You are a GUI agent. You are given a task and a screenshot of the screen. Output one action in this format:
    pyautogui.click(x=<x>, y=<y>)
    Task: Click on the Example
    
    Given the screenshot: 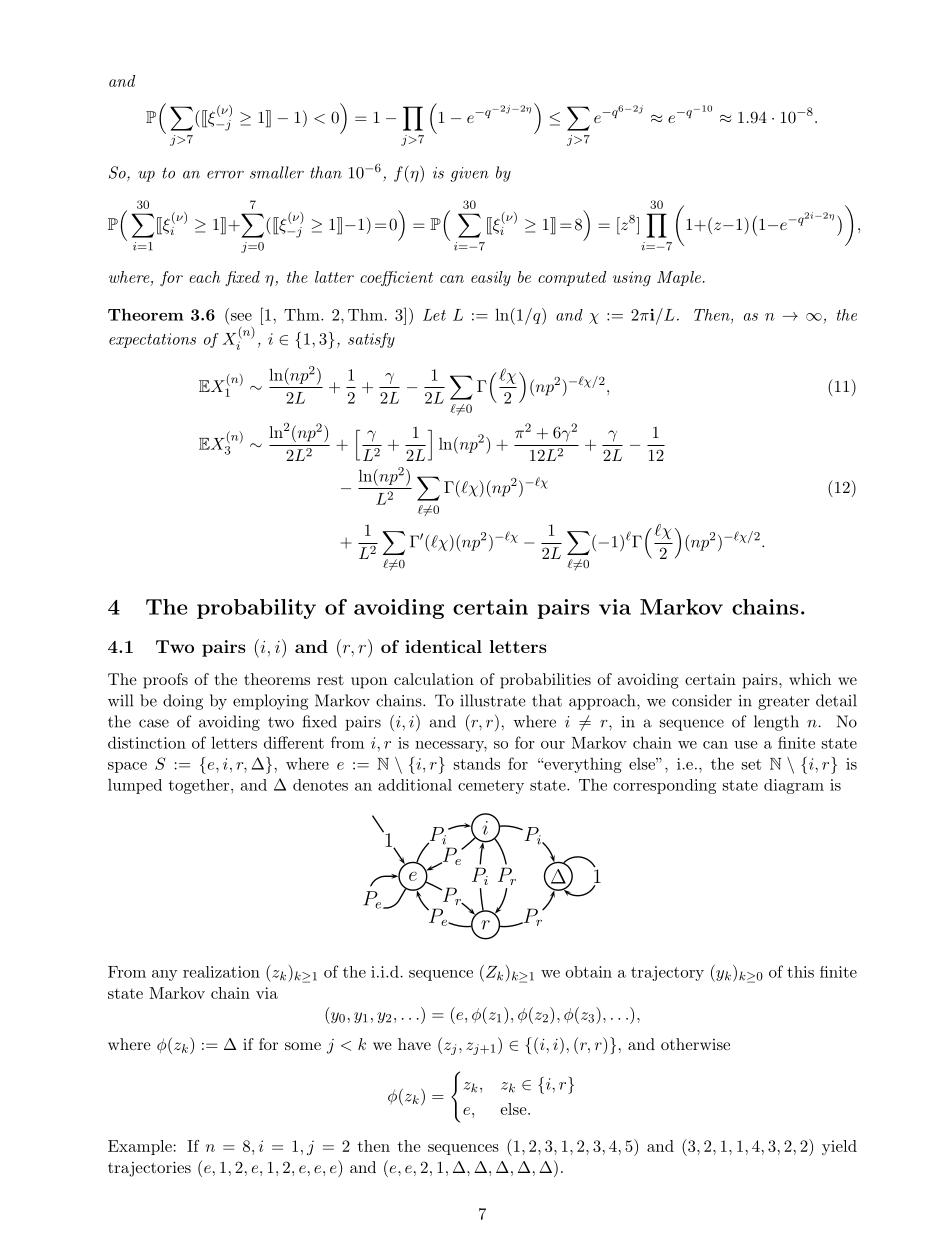 What is the action you would take?
    pyautogui.click(x=140, y=1147)
